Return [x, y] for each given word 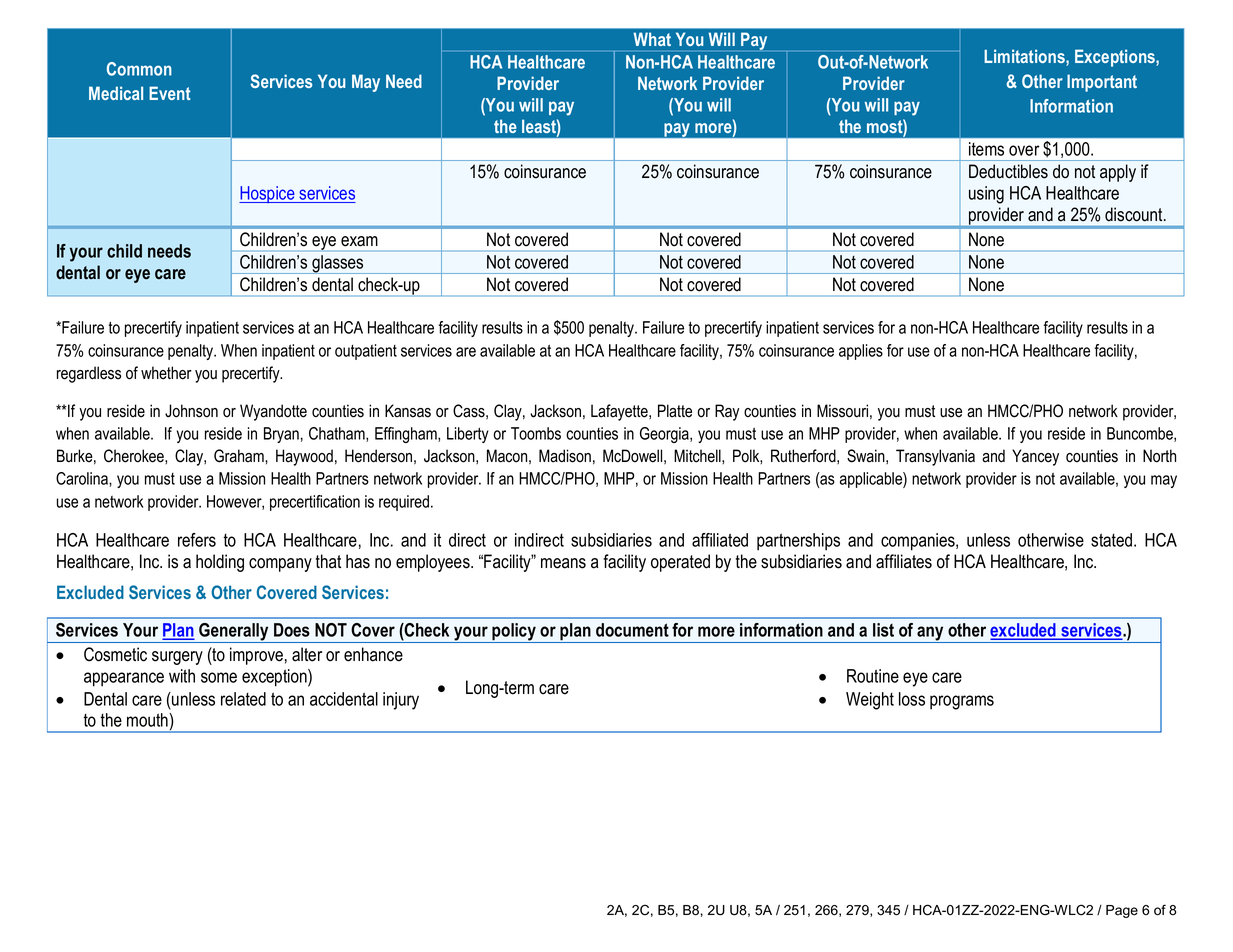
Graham [240, 456]
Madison [565, 456]
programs [962, 702]
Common [139, 69]
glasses [338, 264]
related [243, 699]
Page [1122, 911]
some [219, 677]
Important [1102, 83]
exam [359, 241]
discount [1135, 214]
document [632, 630]
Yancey [1035, 457]
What [652, 39]
